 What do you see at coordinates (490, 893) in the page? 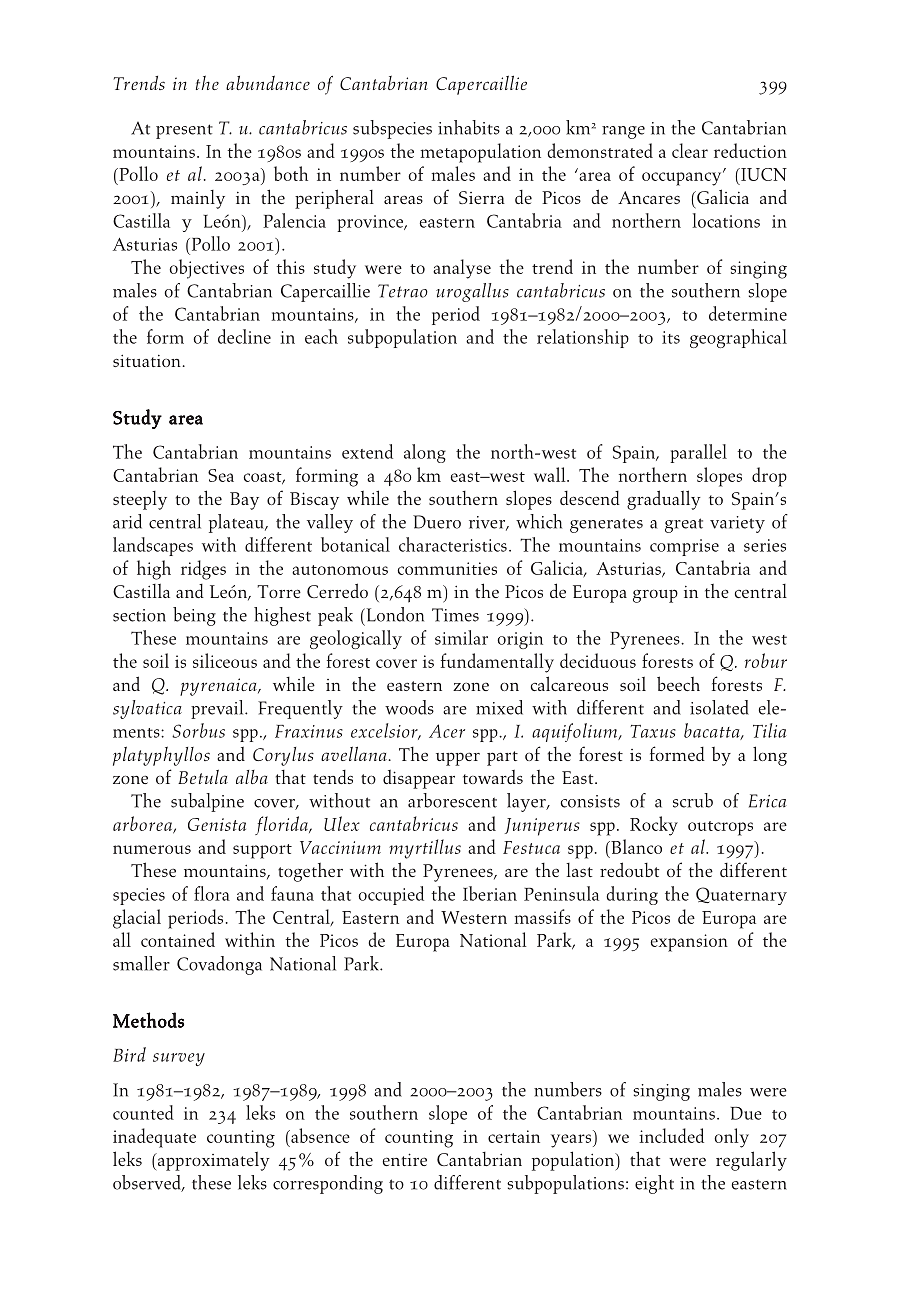
I see `Iberian` at bounding box center [490, 893].
